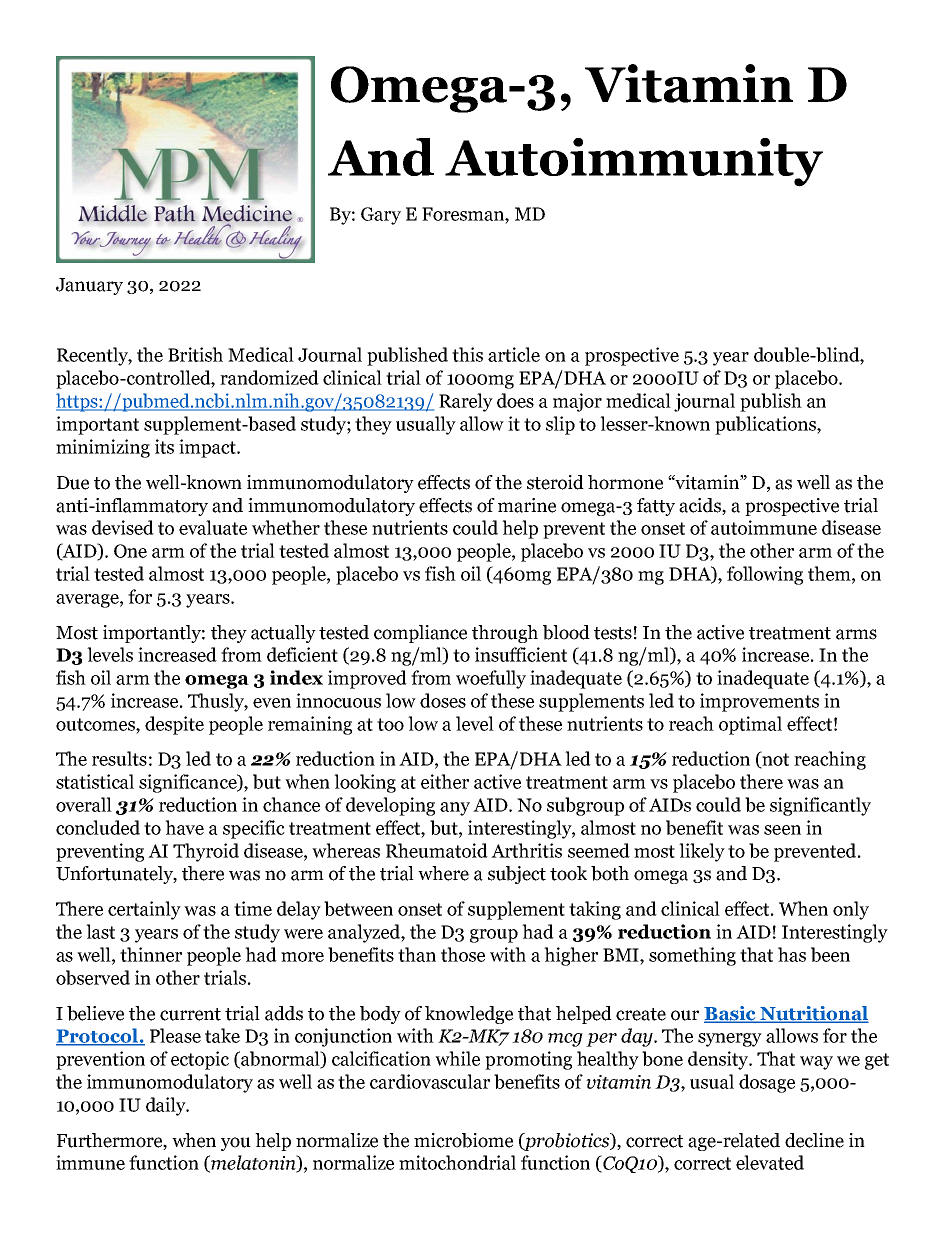 This page has height=1233, width=952. Describe the element at coordinates (759, 702) in the page. I see `improvements` at that location.
